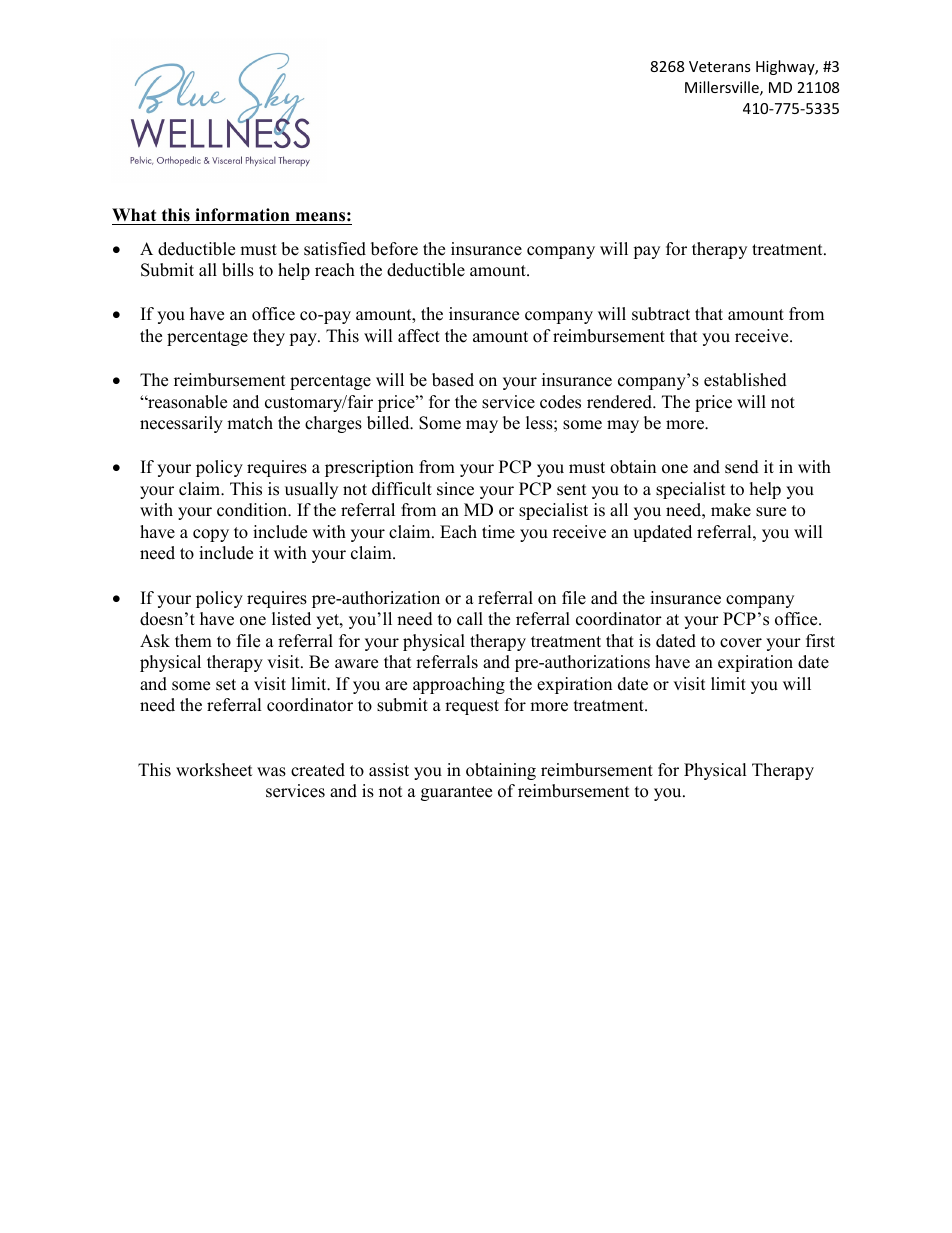 The height and width of the page is (1233, 952). Describe the element at coordinates (498, 532) in the page. I see `time` at that location.
